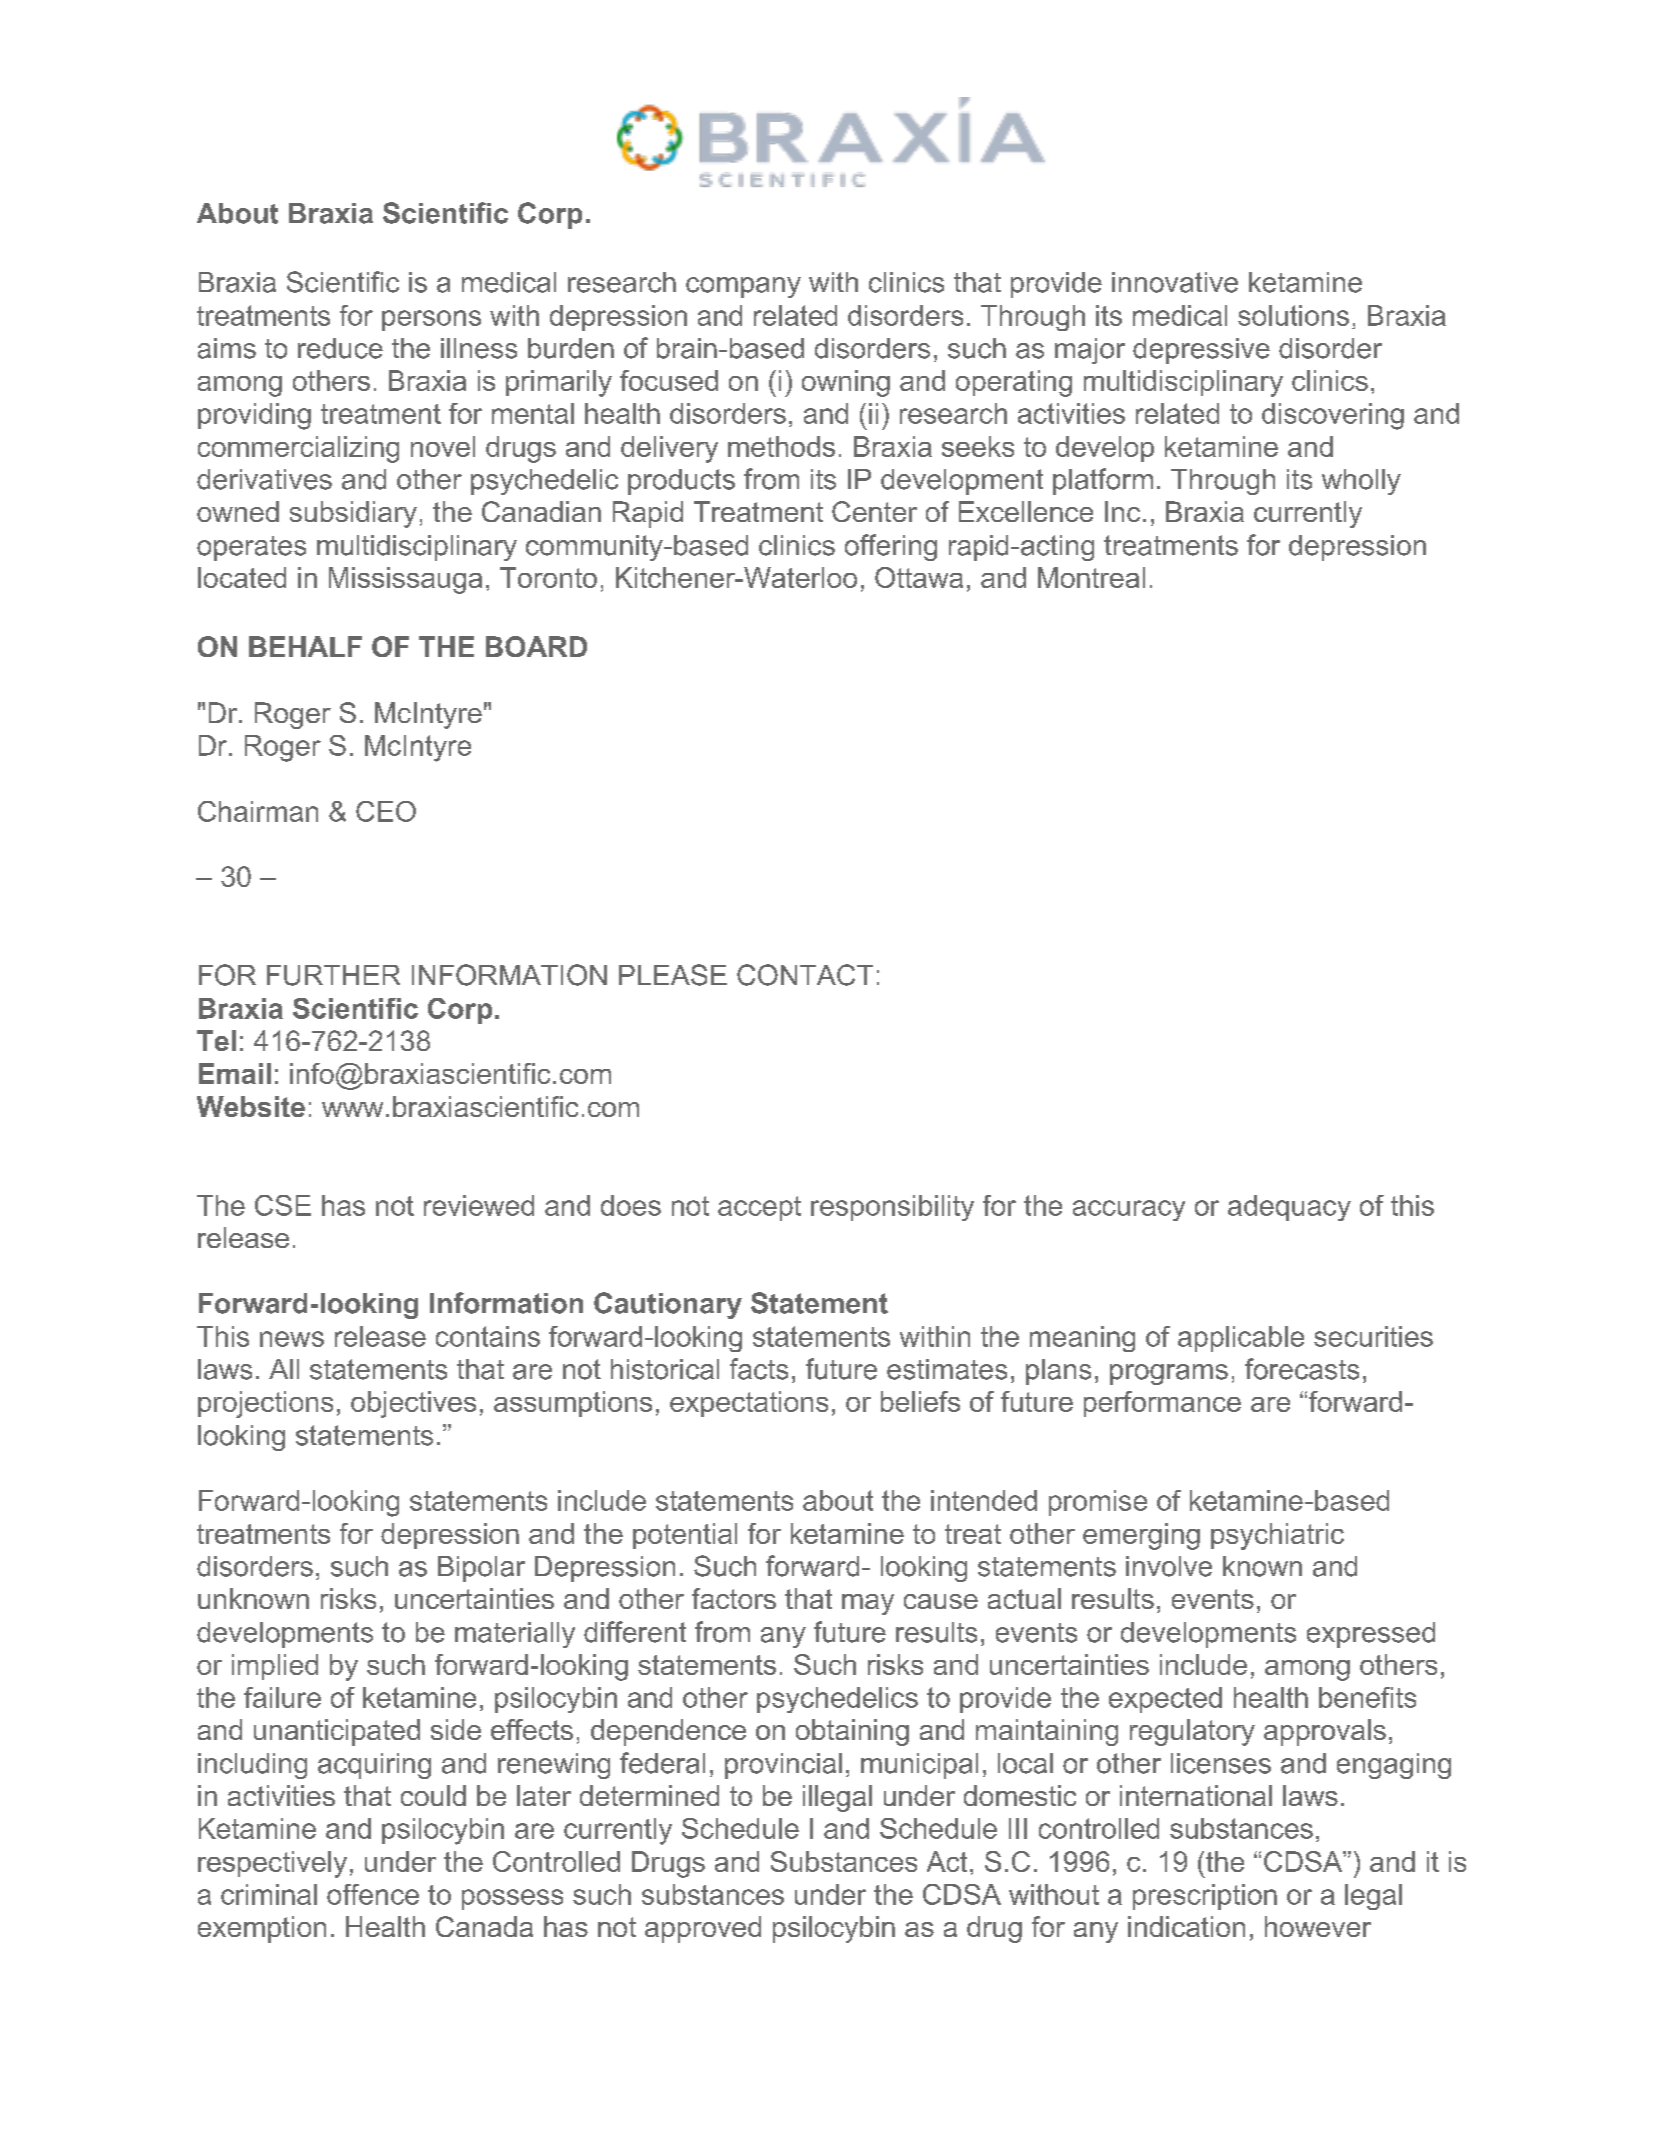 The image size is (1664, 2153). What do you see at coordinates (805, 975) in the document?
I see `CONTACT` at bounding box center [805, 975].
